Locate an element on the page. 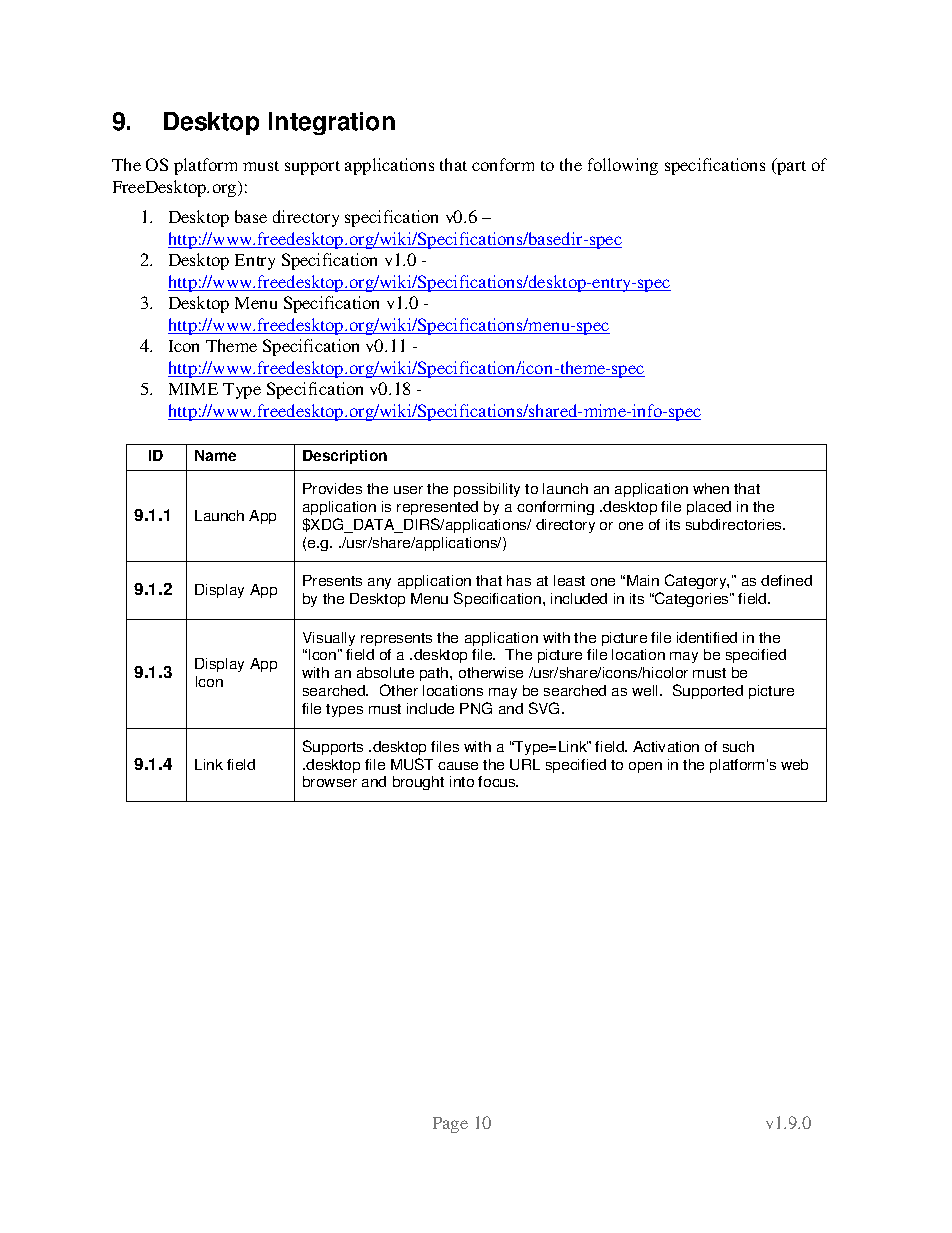 This document has height=1233, width=952. Description is located at coordinates (345, 457).
